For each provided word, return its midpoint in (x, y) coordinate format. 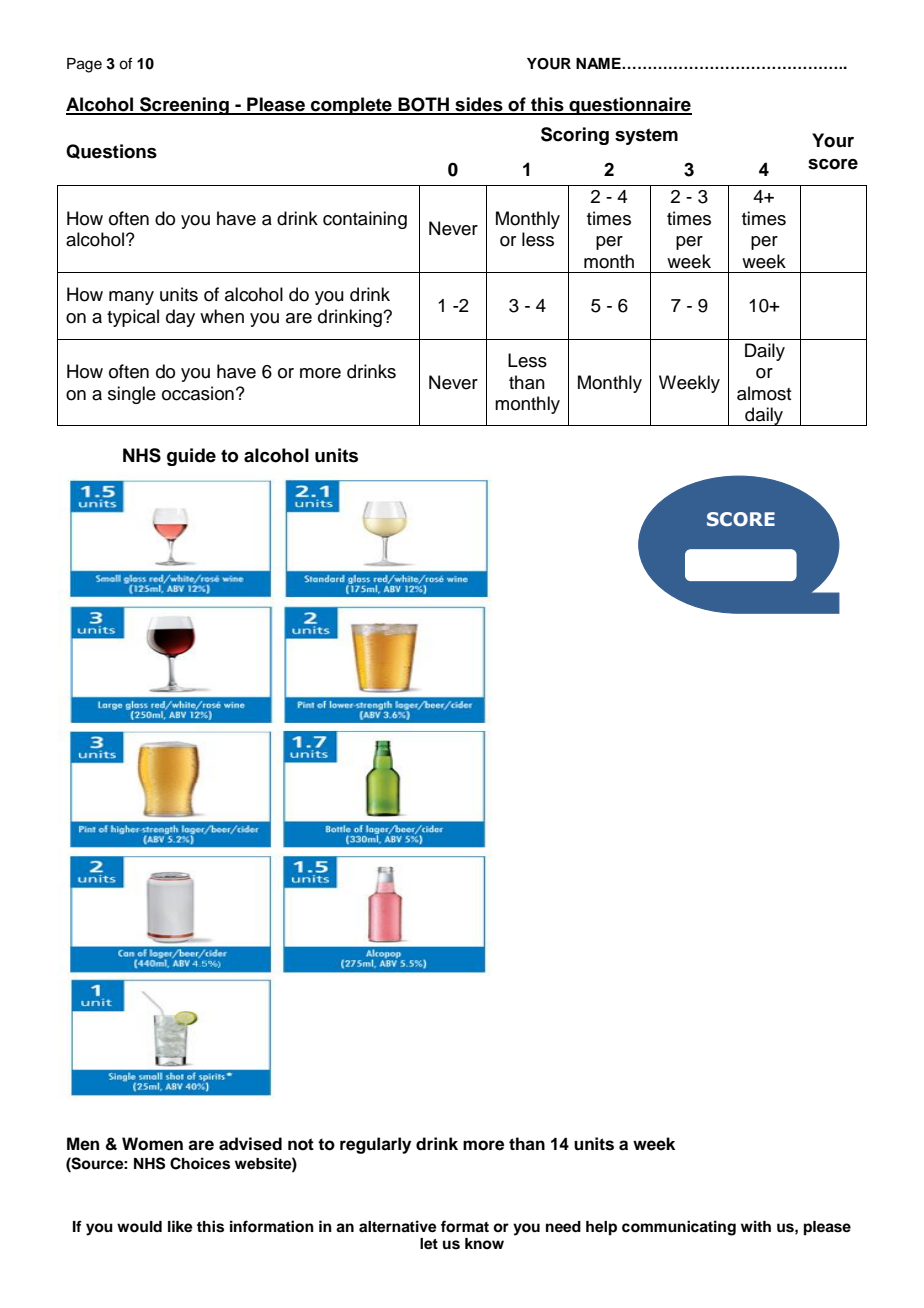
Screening (184, 106)
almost (764, 393)
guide (191, 457)
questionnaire (629, 106)
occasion (198, 393)
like (180, 1226)
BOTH (423, 105)
